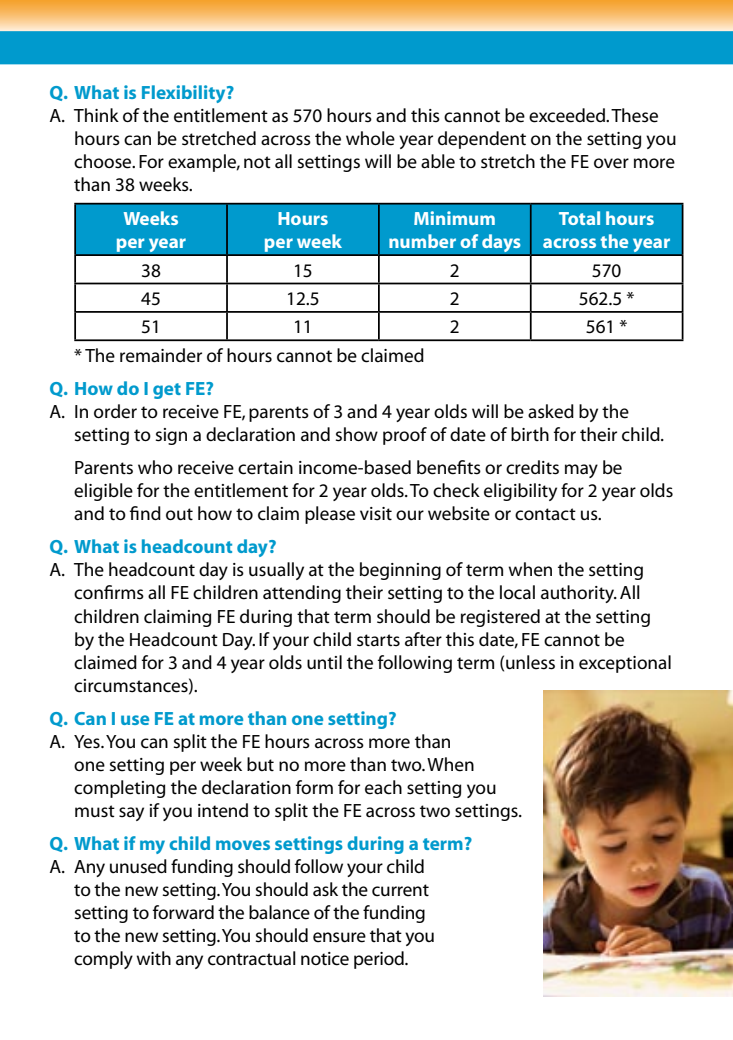  I want to click on whole, so click(370, 138).
